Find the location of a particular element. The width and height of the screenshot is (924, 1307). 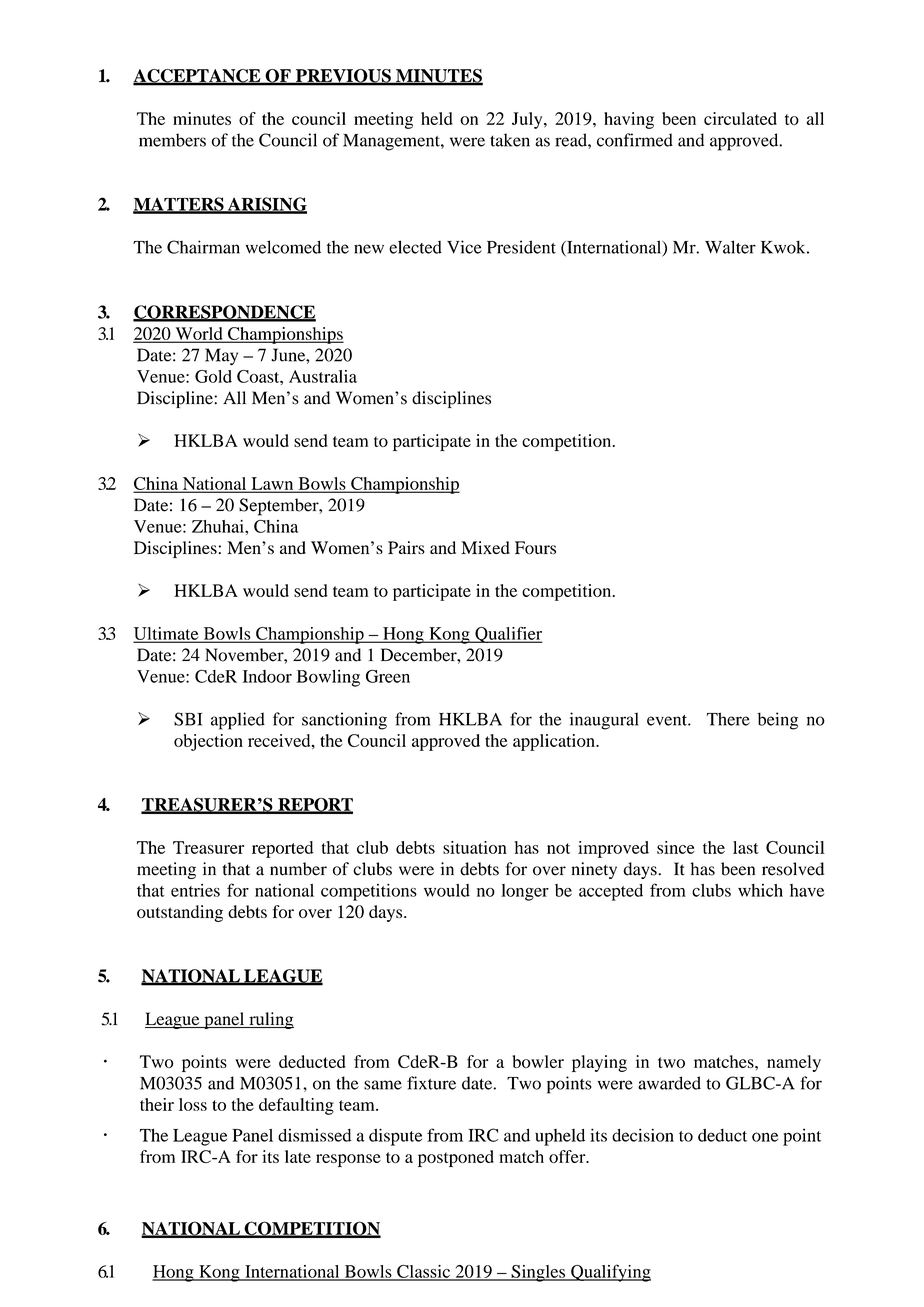

which is located at coordinates (760, 890).
